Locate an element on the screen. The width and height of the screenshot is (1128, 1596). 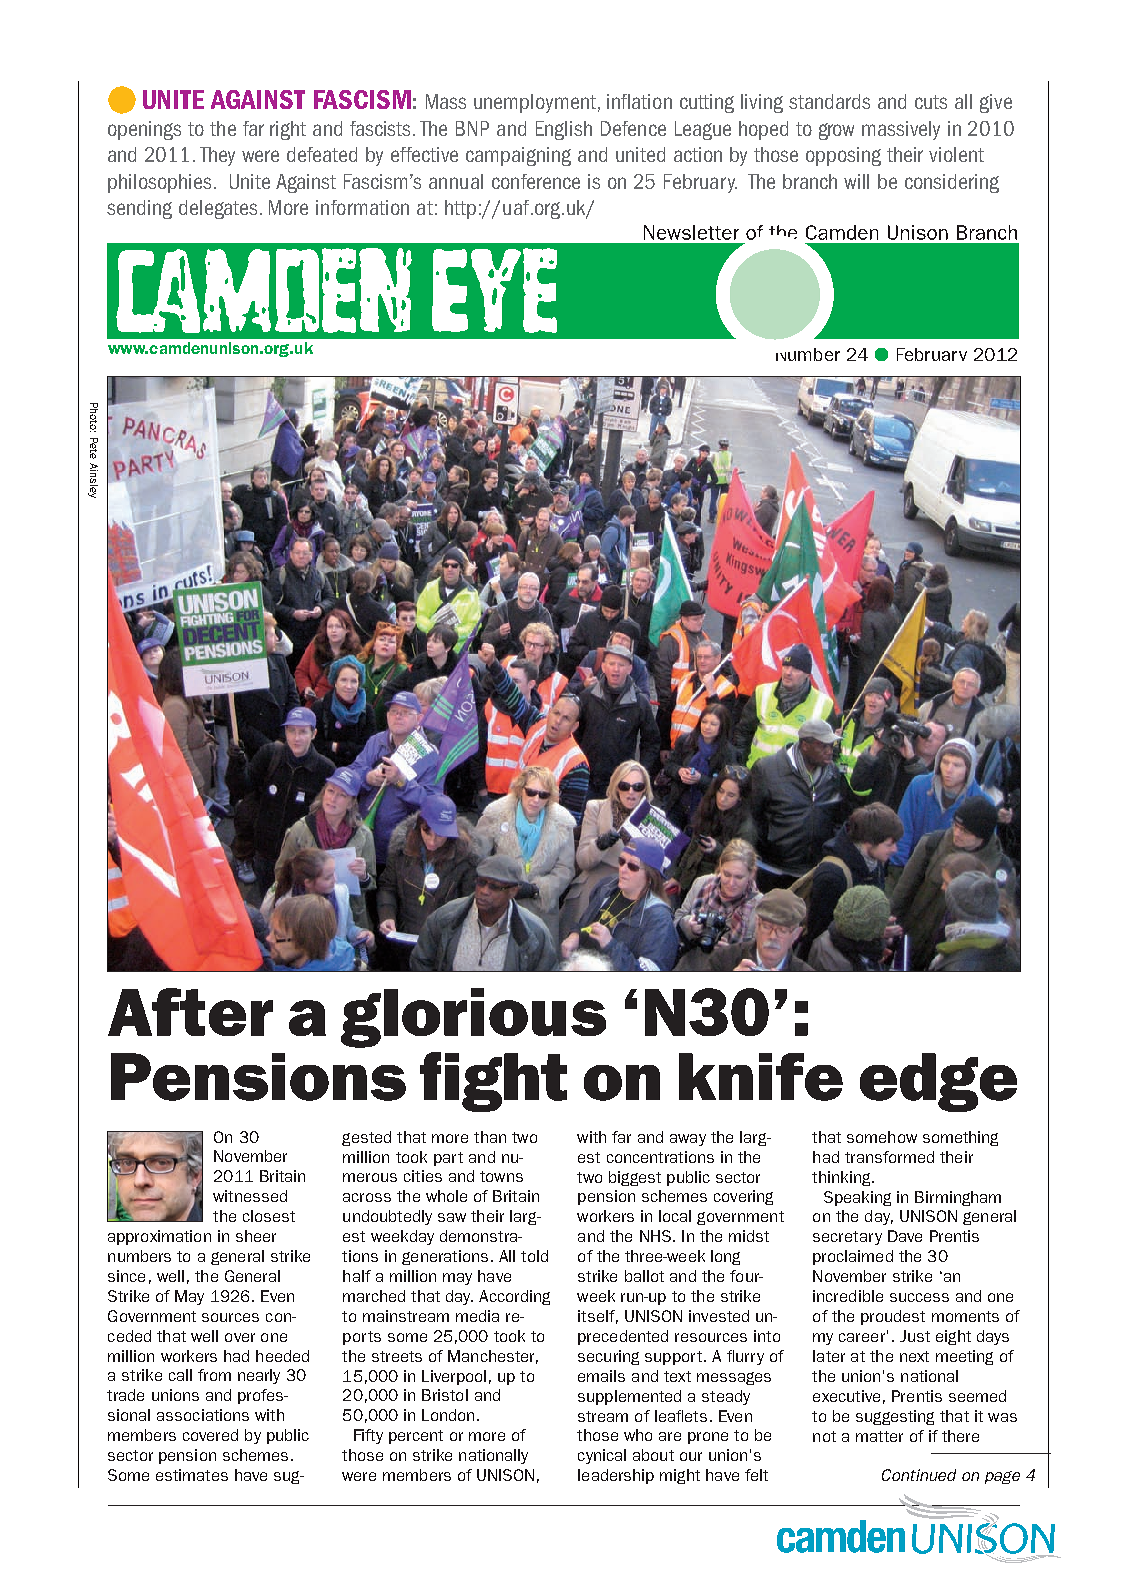
opposing is located at coordinates (843, 156).
